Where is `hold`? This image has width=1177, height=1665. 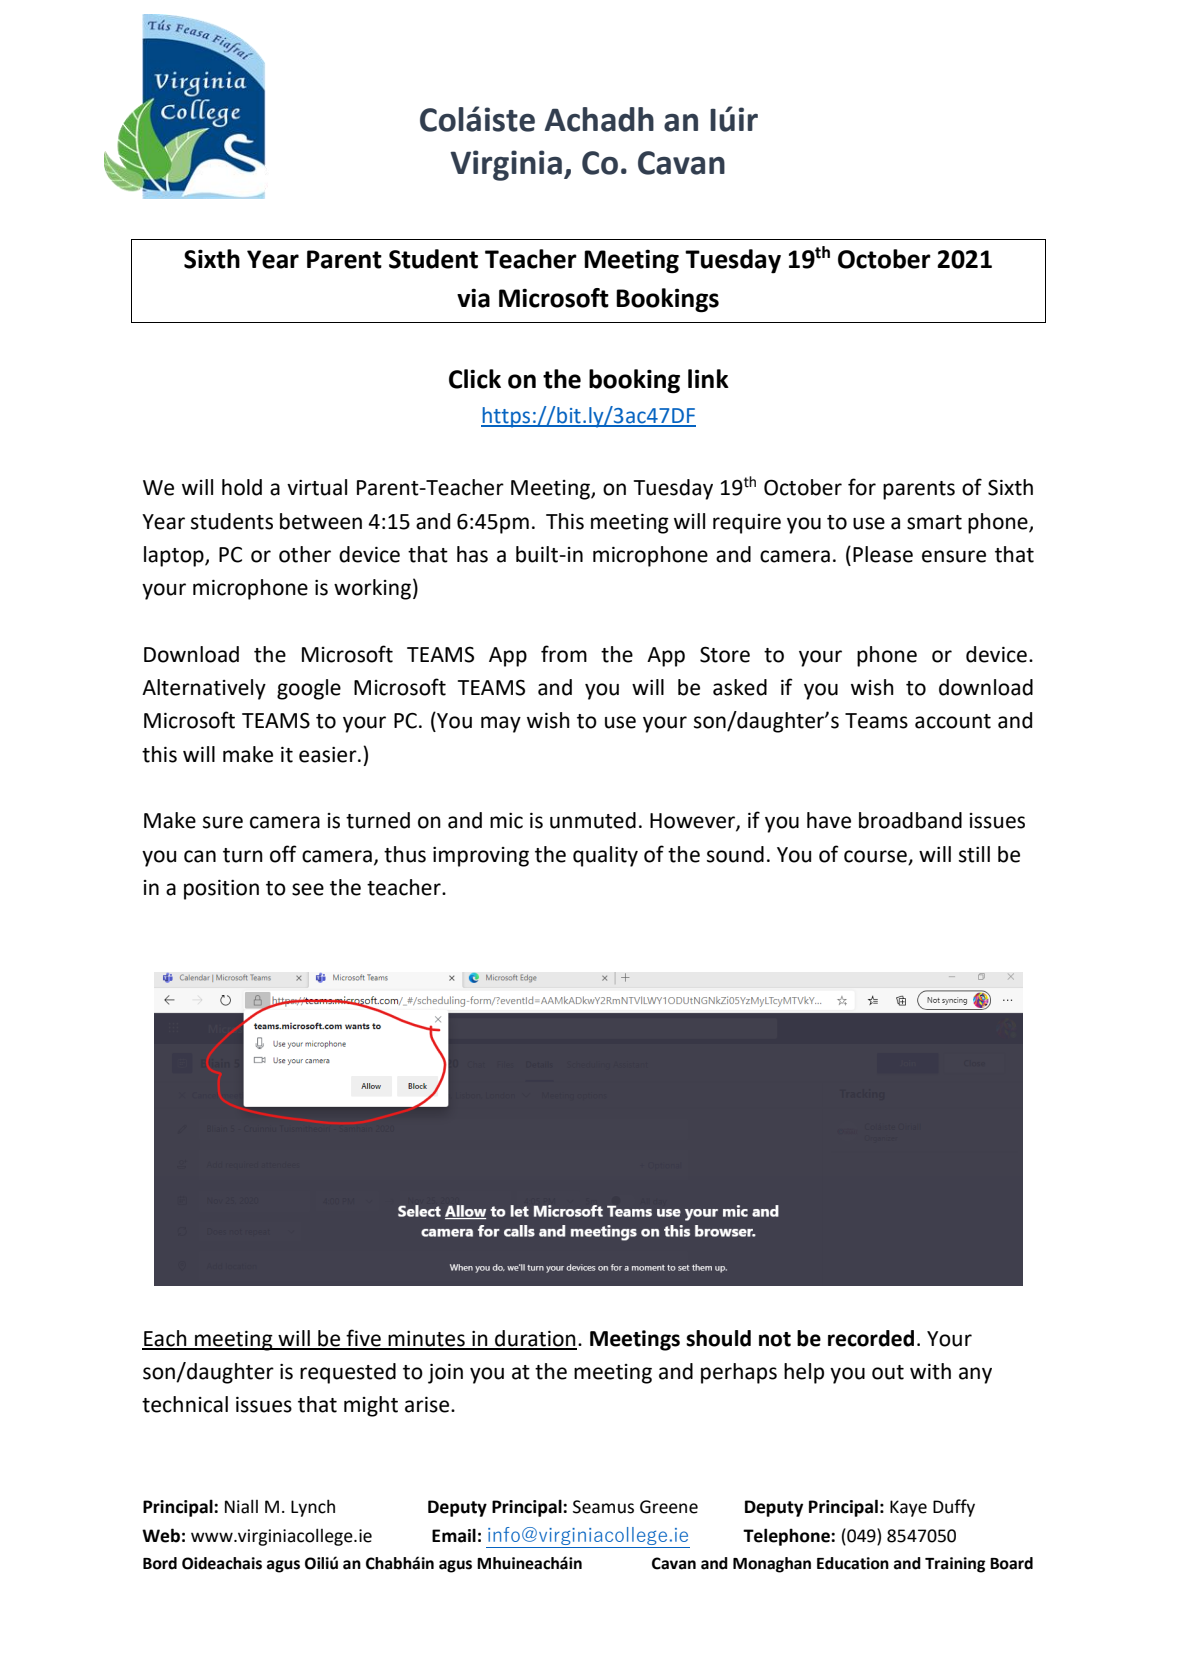
hold is located at coordinates (242, 487).
